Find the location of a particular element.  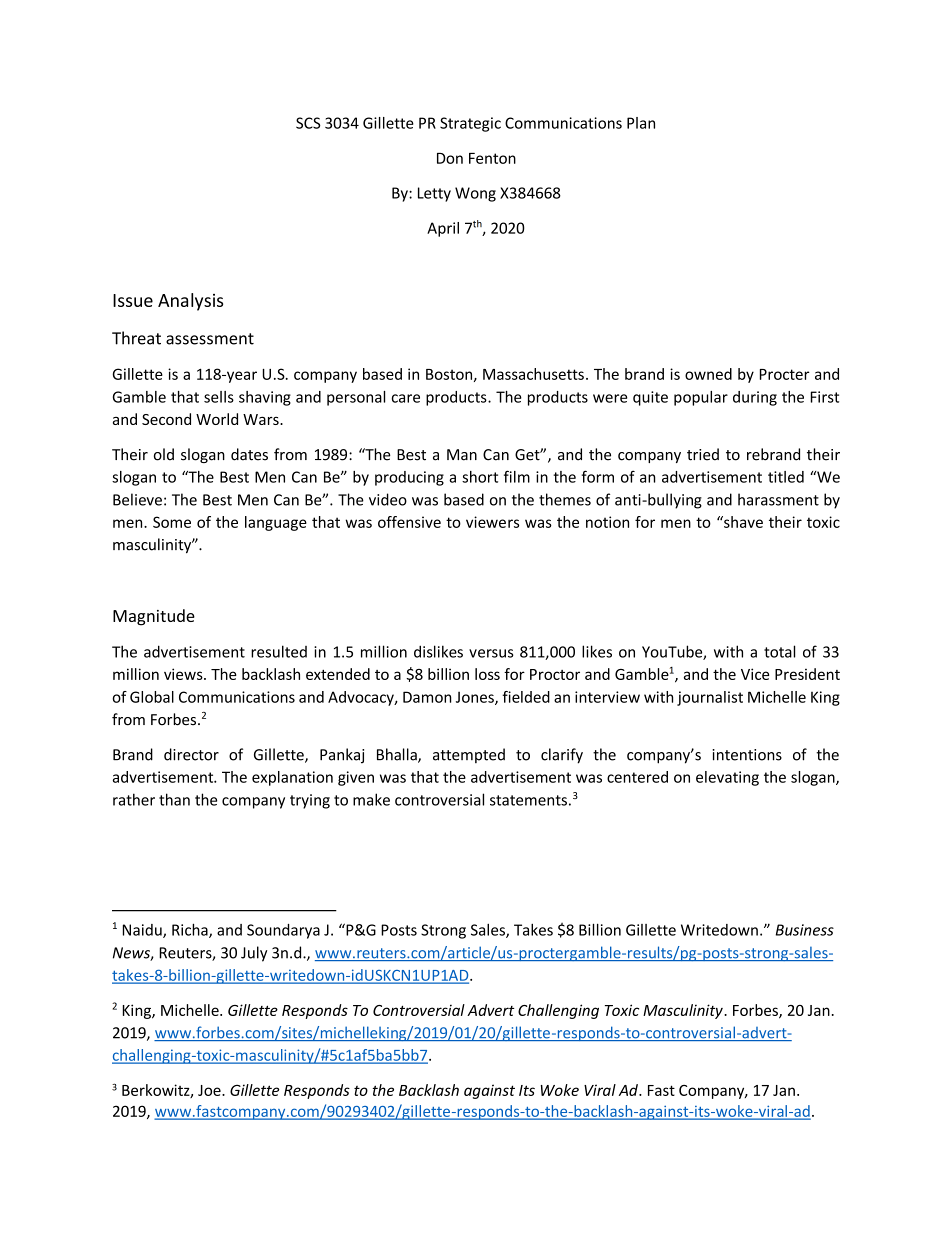

director is located at coordinates (191, 754).
